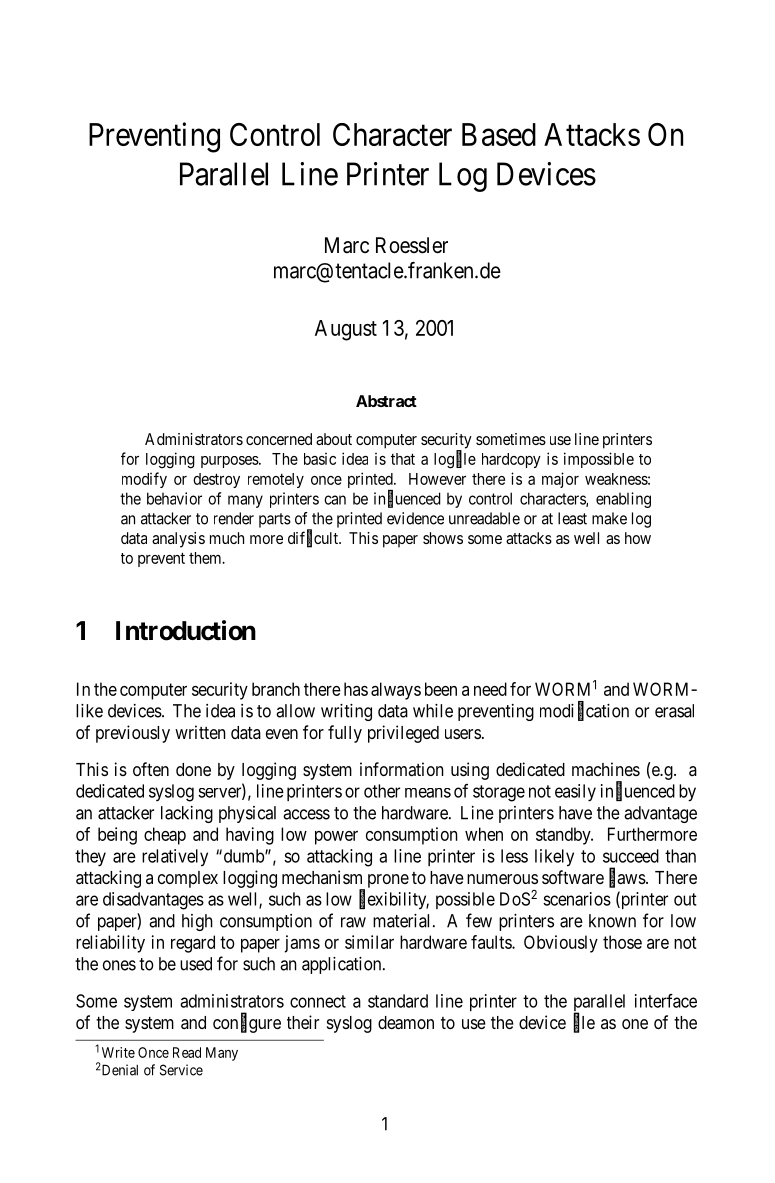  What do you see at coordinates (609, 518) in the screenshot?
I see `make` at bounding box center [609, 518].
